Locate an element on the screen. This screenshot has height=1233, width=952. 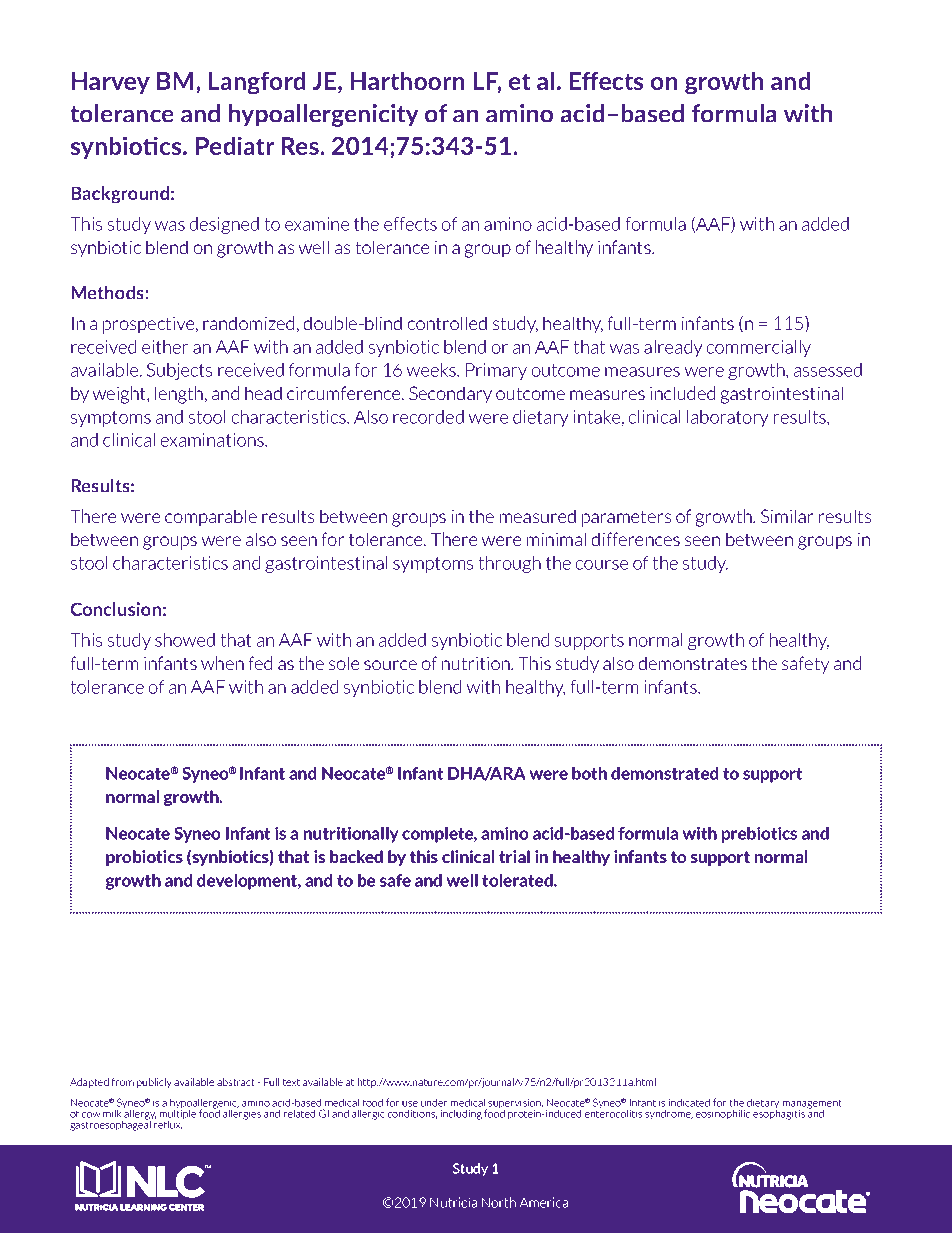
North is located at coordinates (499, 1202).
